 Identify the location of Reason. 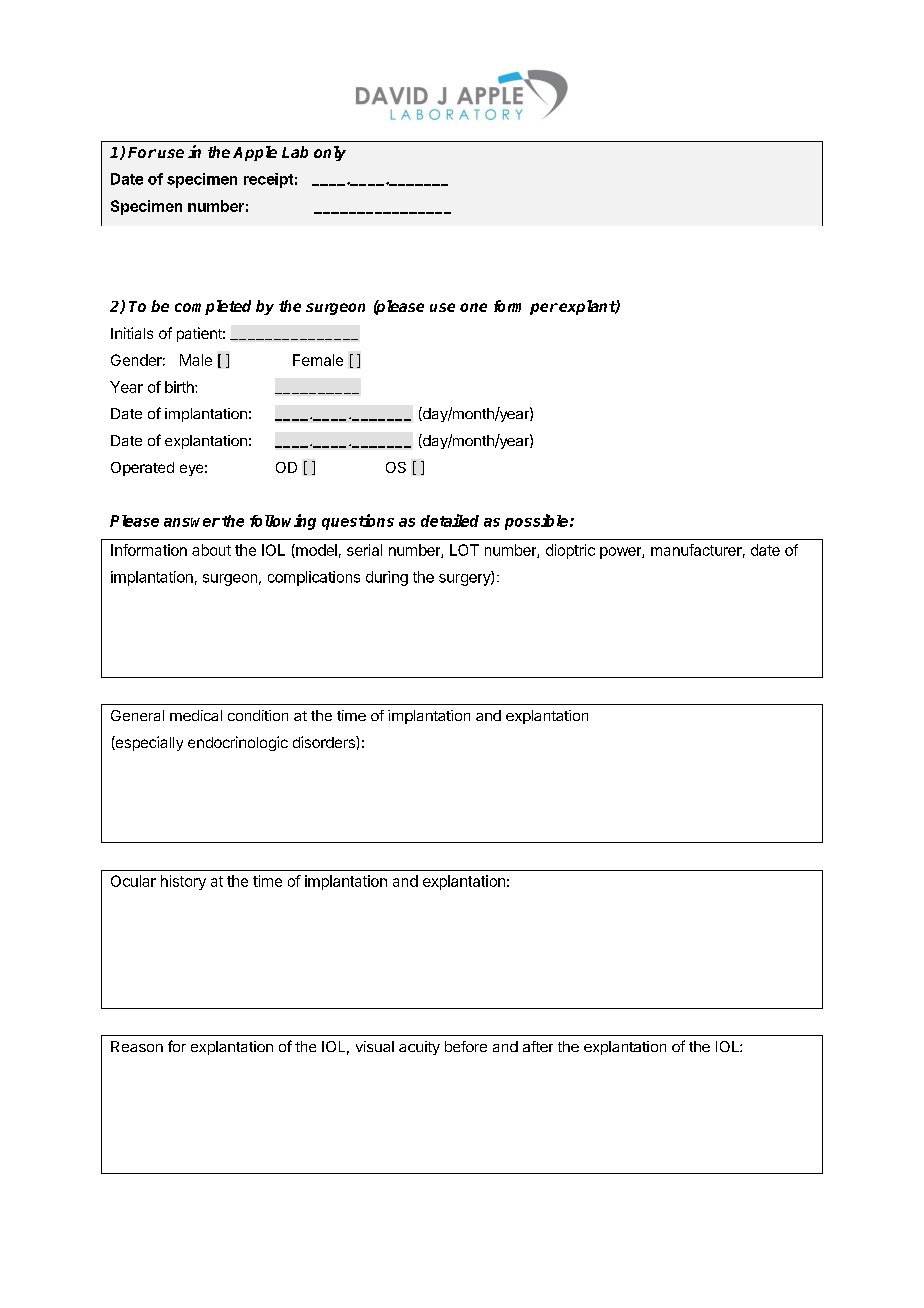
(137, 1046).
